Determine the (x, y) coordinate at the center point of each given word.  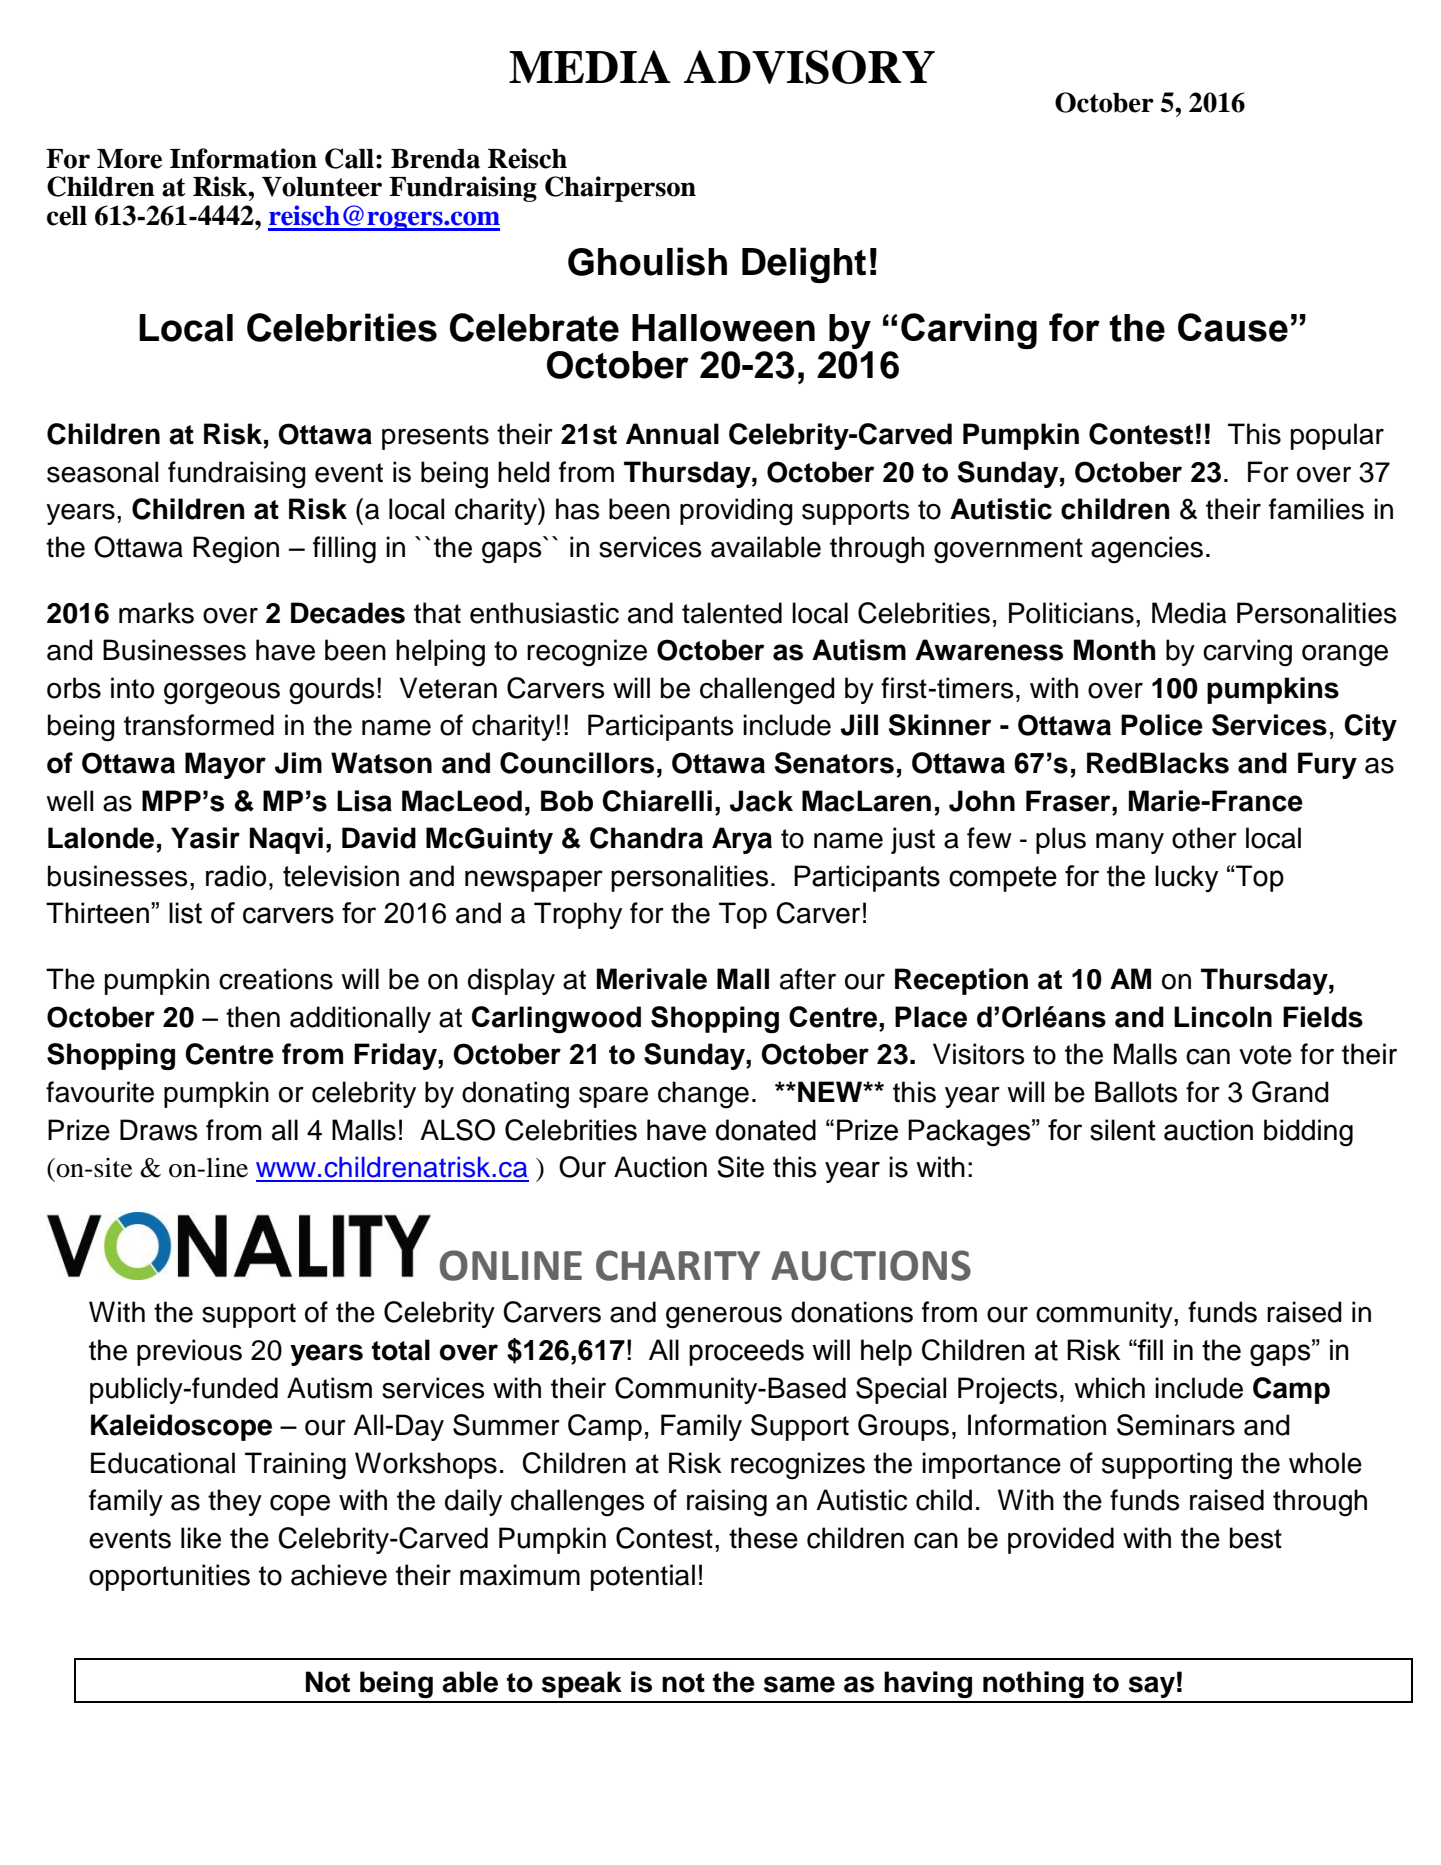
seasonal (102, 472)
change (703, 1095)
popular (1337, 436)
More (129, 159)
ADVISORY (809, 67)
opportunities (169, 1577)
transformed (199, 725)
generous (724, 1317)
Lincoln (1223, 1017)
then (253, 1017)
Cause (1233, 327)
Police (1162, 725)
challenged (767, 691)
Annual (672, 434)
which (1109, 1388)
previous (189, 1352)
